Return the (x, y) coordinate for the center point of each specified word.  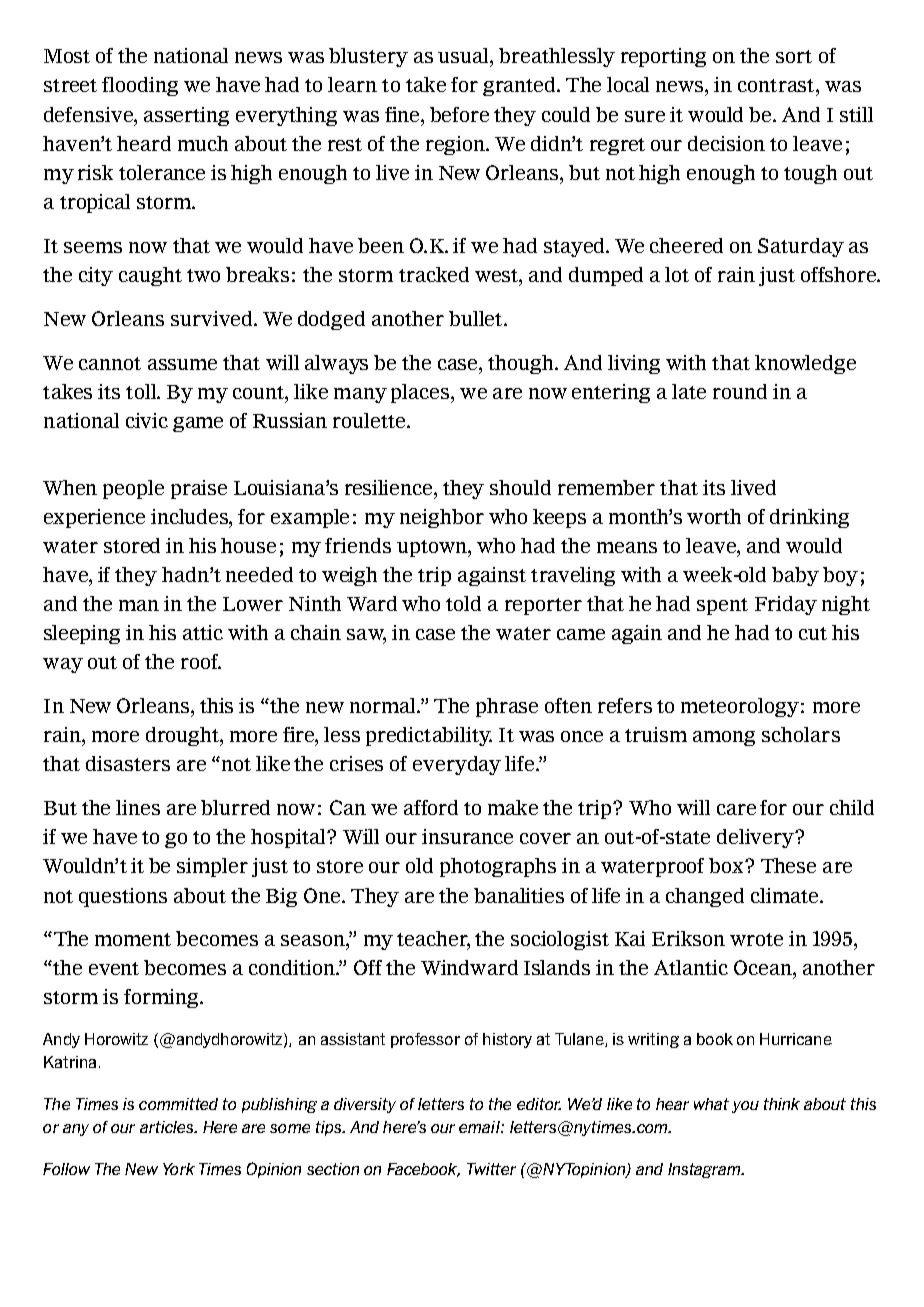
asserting (186, 116)
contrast (777, 85)
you (745, 1107)
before (459, 114)
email (480, 1127)
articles (168, 1127)
